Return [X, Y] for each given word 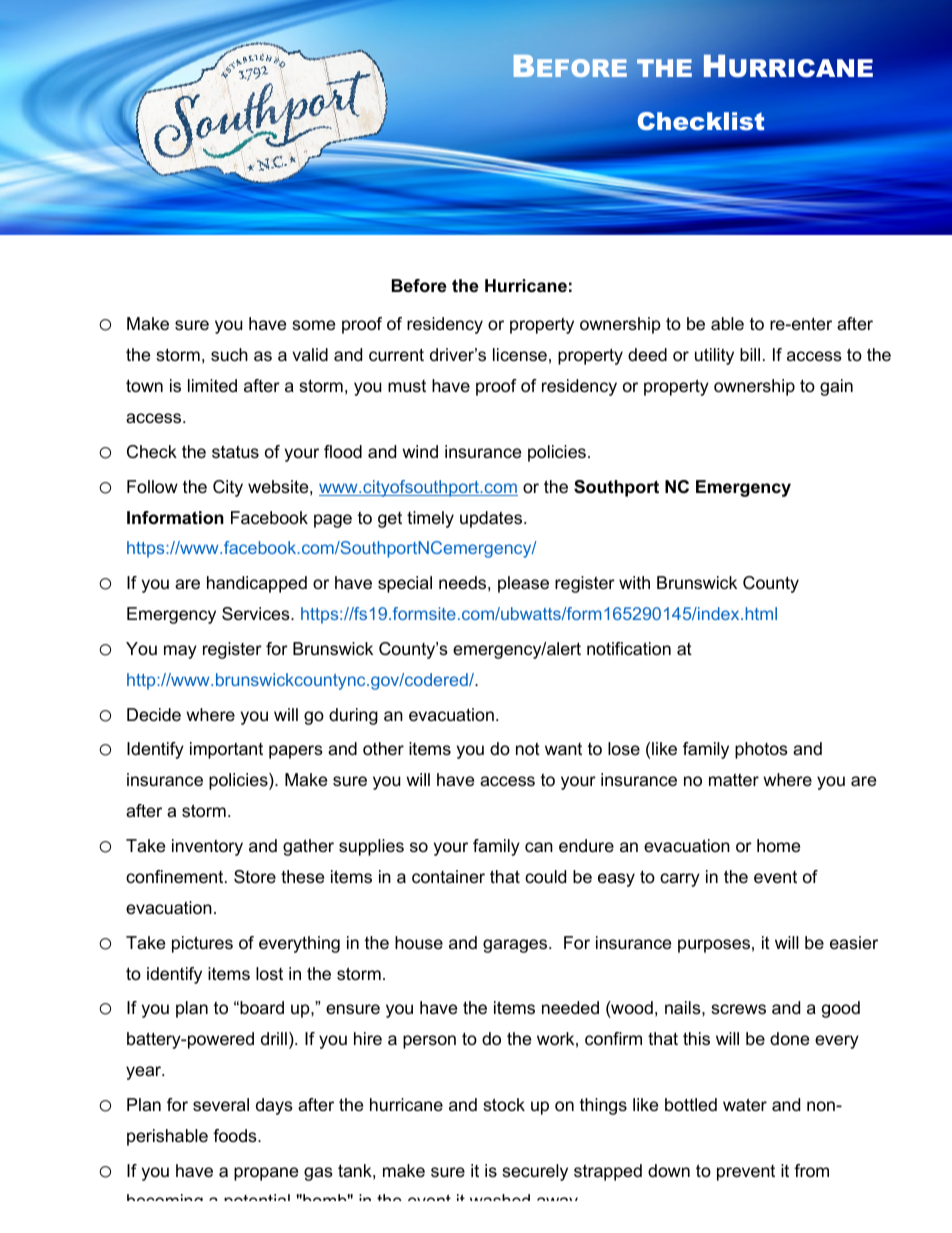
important [226, 750]
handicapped [257, 584]
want [563, 749]
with [634, 582]
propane [266, 1174]
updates [492, 519]
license [520, 355]
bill [750, 354]
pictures [202, 944]
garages [516, 946]
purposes [714, 946]
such [229, 355]
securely [535, 1172]
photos [761, 750]
